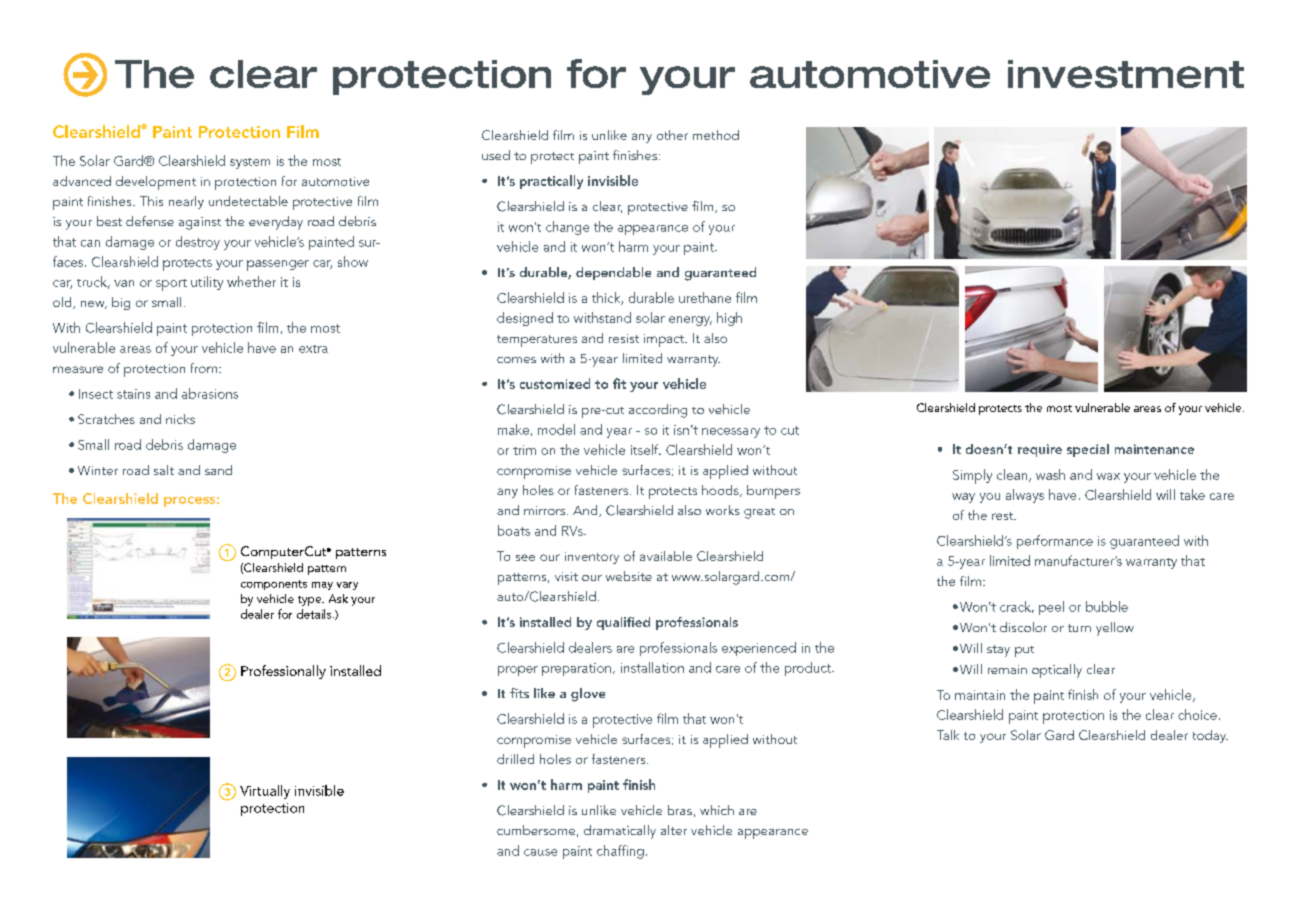  Describe the element at coordinates (672, 135) in the screenshot. I see `other` at that location.
